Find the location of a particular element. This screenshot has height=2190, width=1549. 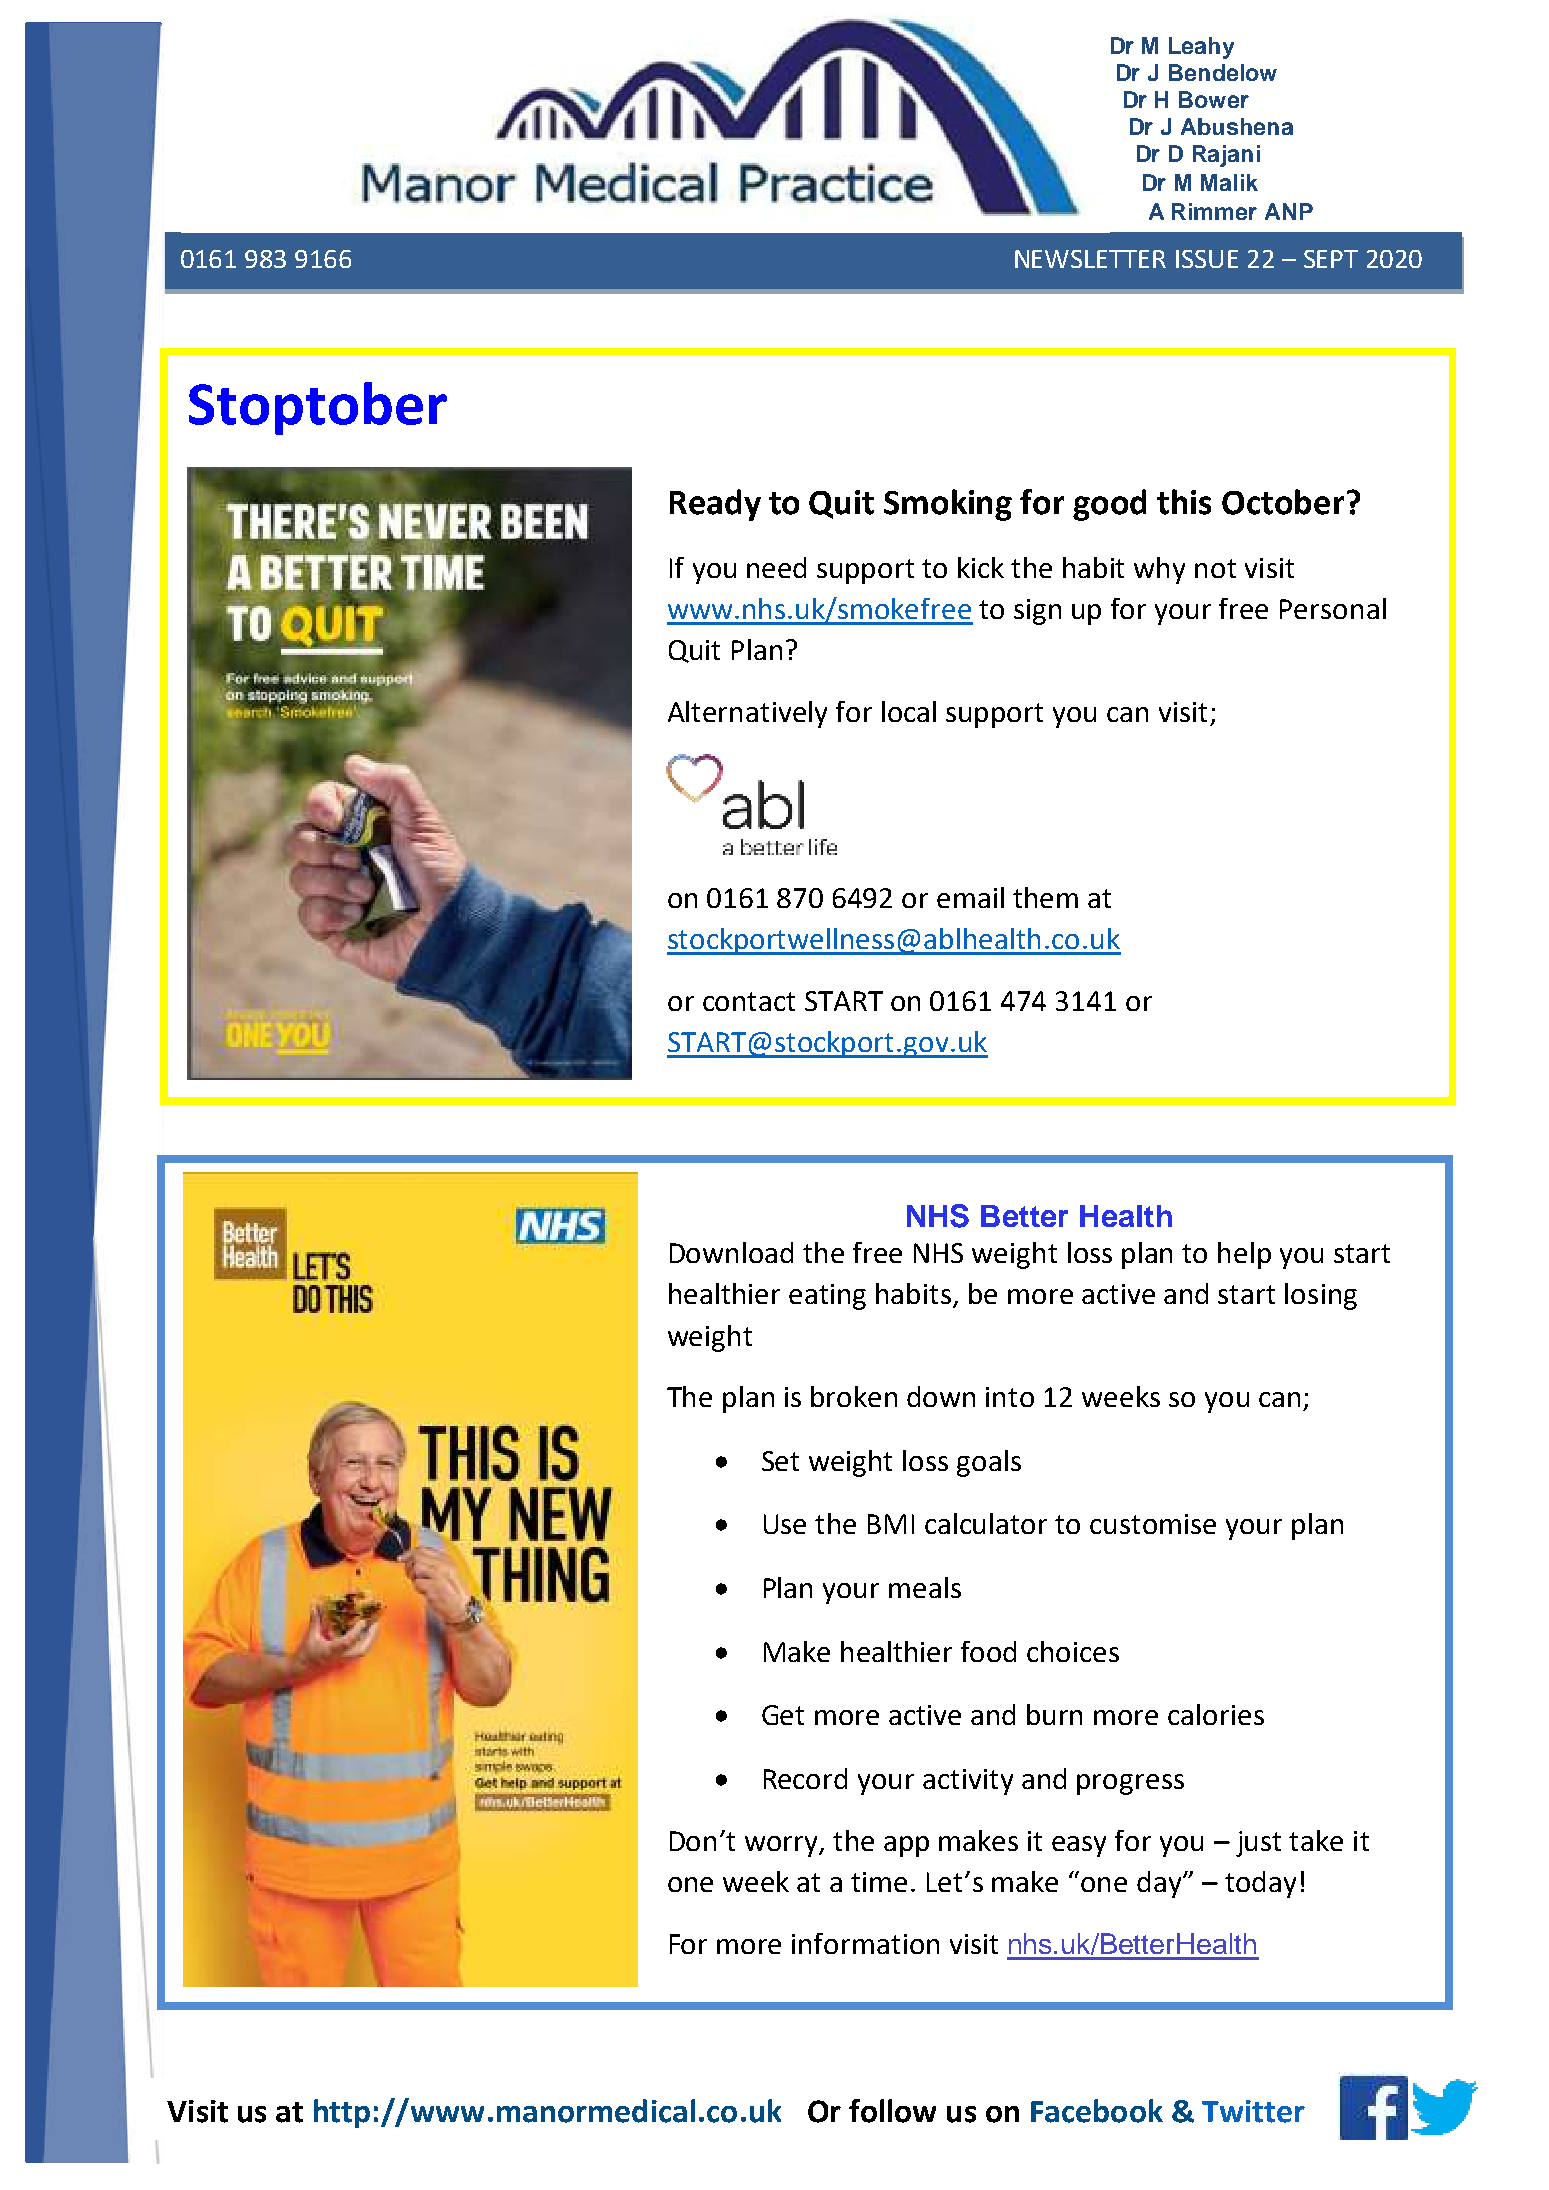

information is located at coordinates (865, 1943).
